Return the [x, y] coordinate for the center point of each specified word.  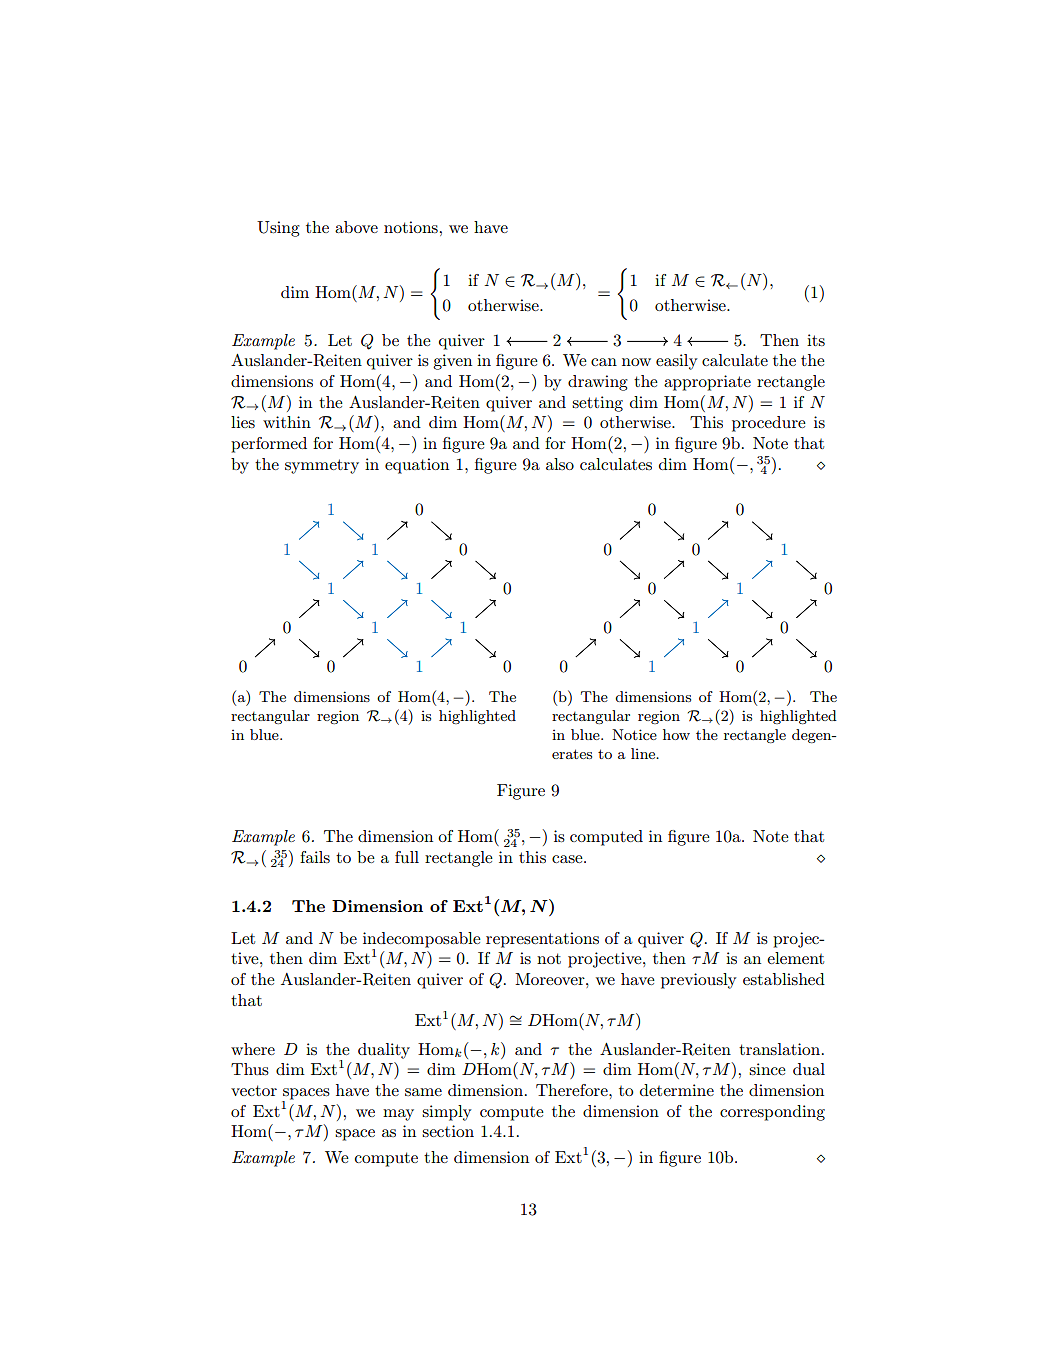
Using [278, 229]
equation [417, 466]
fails [315, 857]
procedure [769, 424]
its [816, 340]
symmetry [322, 466]
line [644, 753]
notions [411, 227]
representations [542, 940]
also [560, 464]
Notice [634, 734]
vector [254, 1090]
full [407, 857]
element [795, 958]
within [287, 422]
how [676, 734]
